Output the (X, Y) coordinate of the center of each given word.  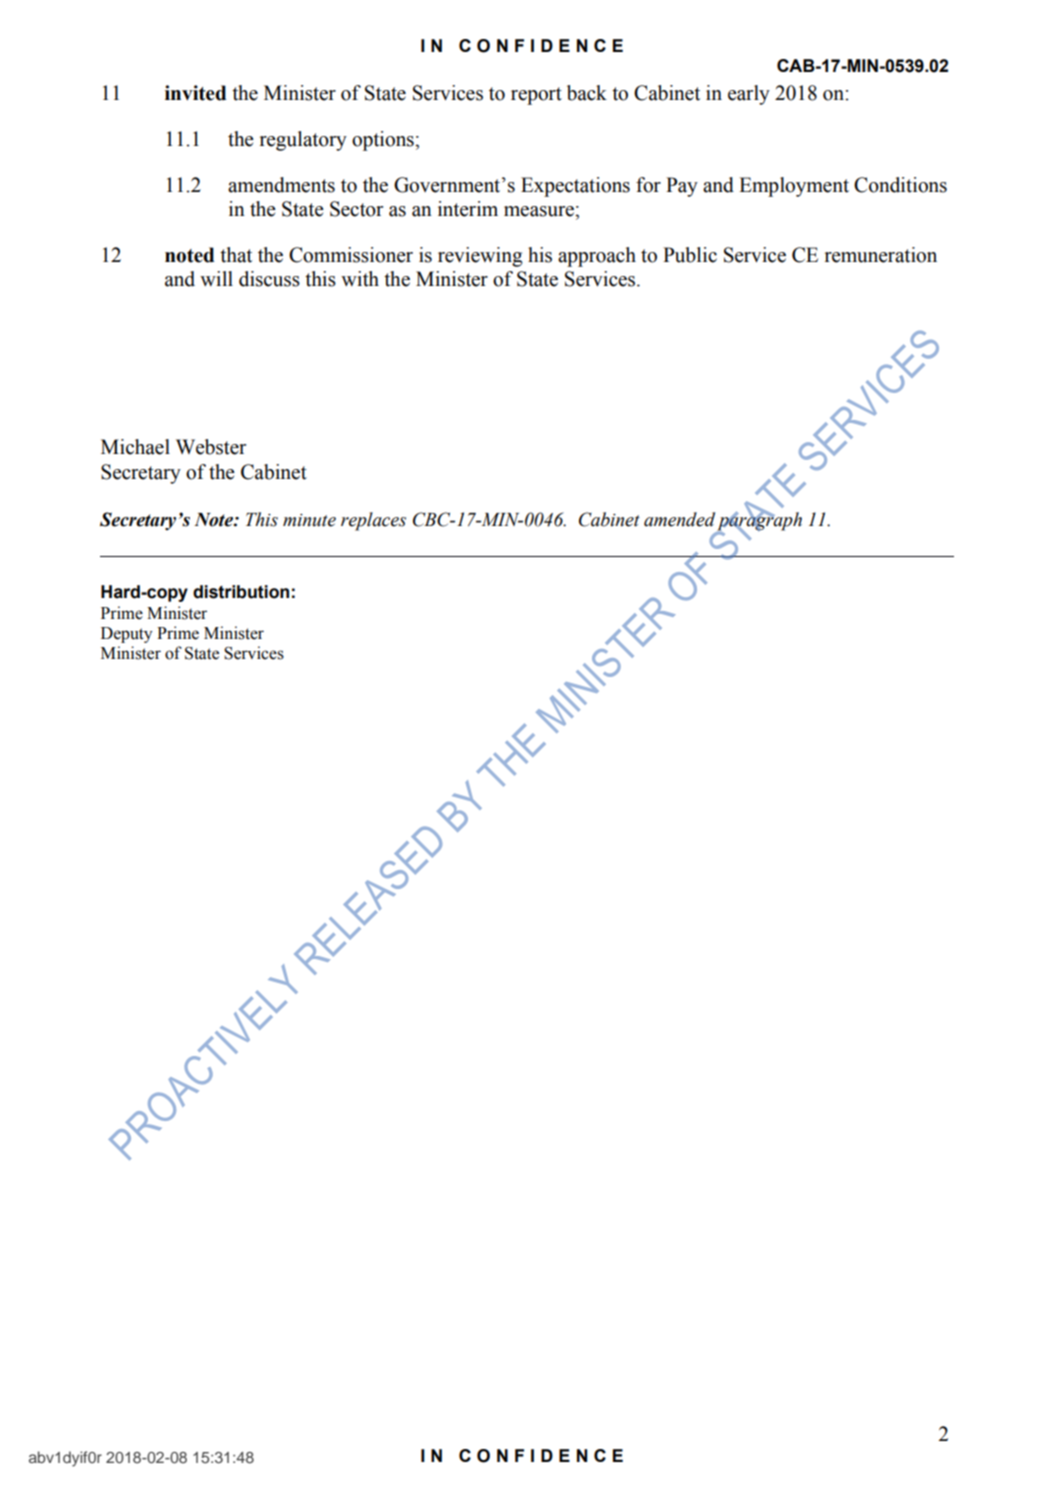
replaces (373, 521)
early (749, 95)
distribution (241, 592)
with (360, 279)
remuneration (881, 255)
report (536, 96)
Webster (211, 447)
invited (195, 93)
